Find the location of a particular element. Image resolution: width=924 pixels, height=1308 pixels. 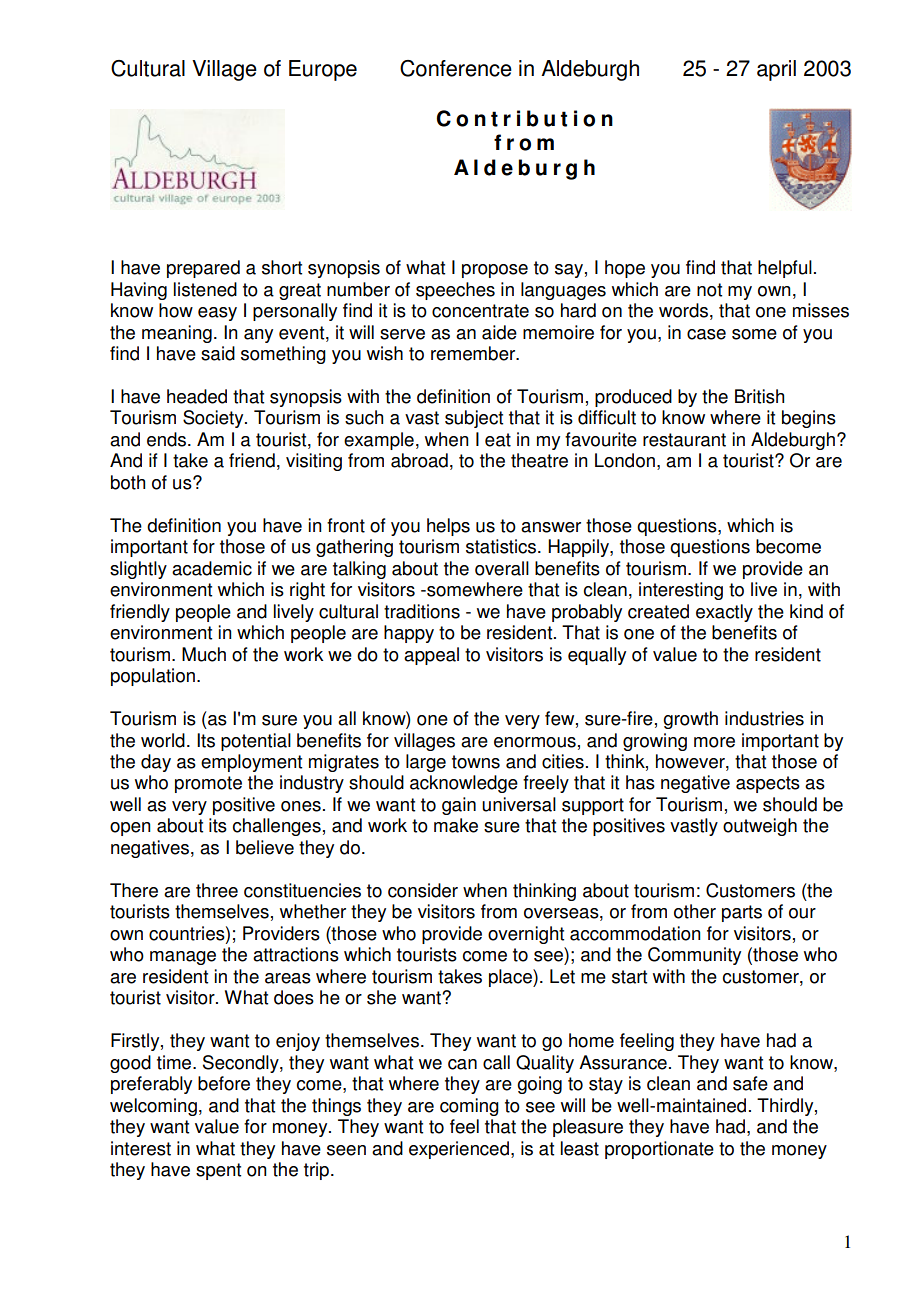

three is located at coordinates (217, 890).
